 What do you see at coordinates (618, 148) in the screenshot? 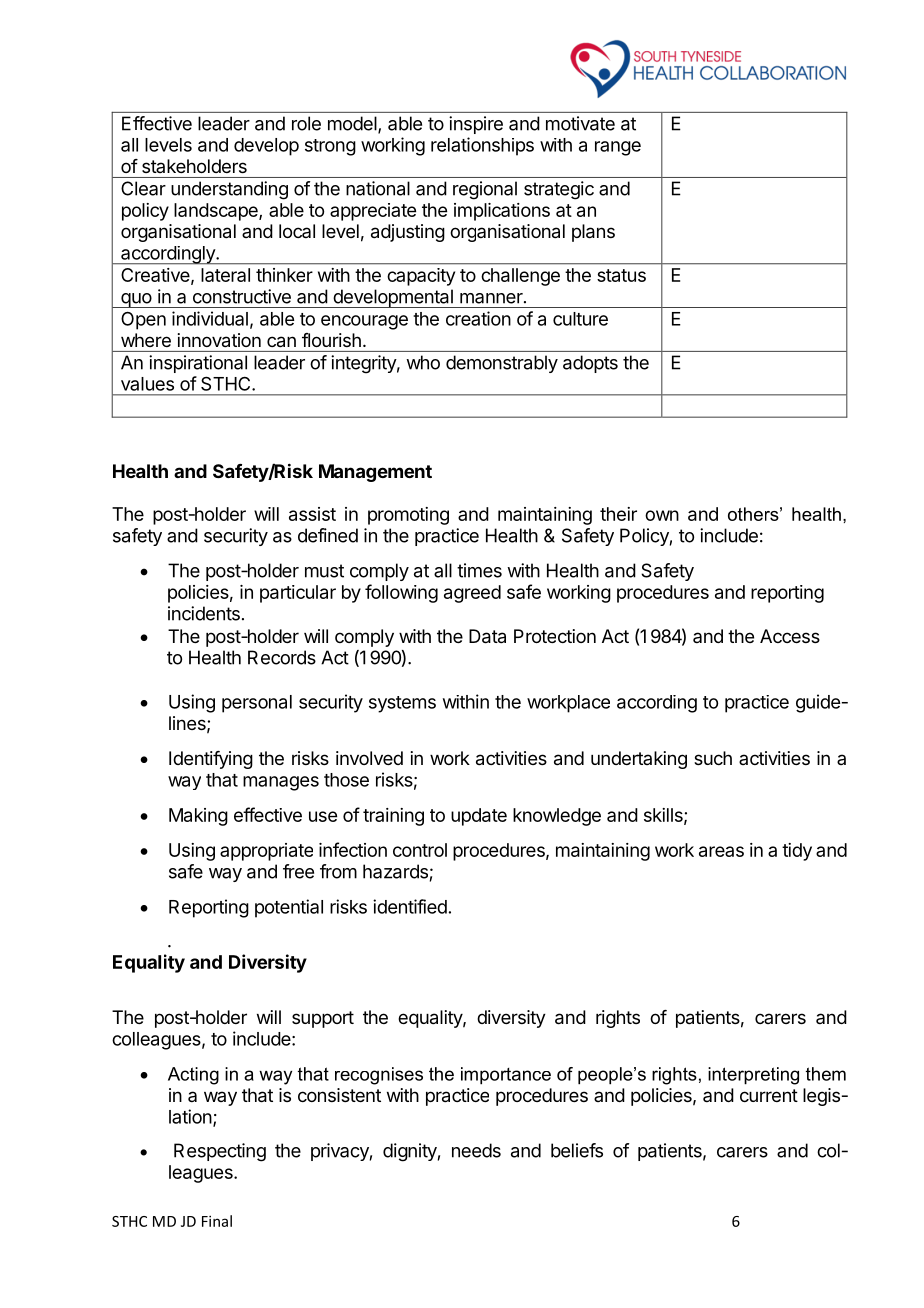
I see `range` at bounding box center [618, 148].
